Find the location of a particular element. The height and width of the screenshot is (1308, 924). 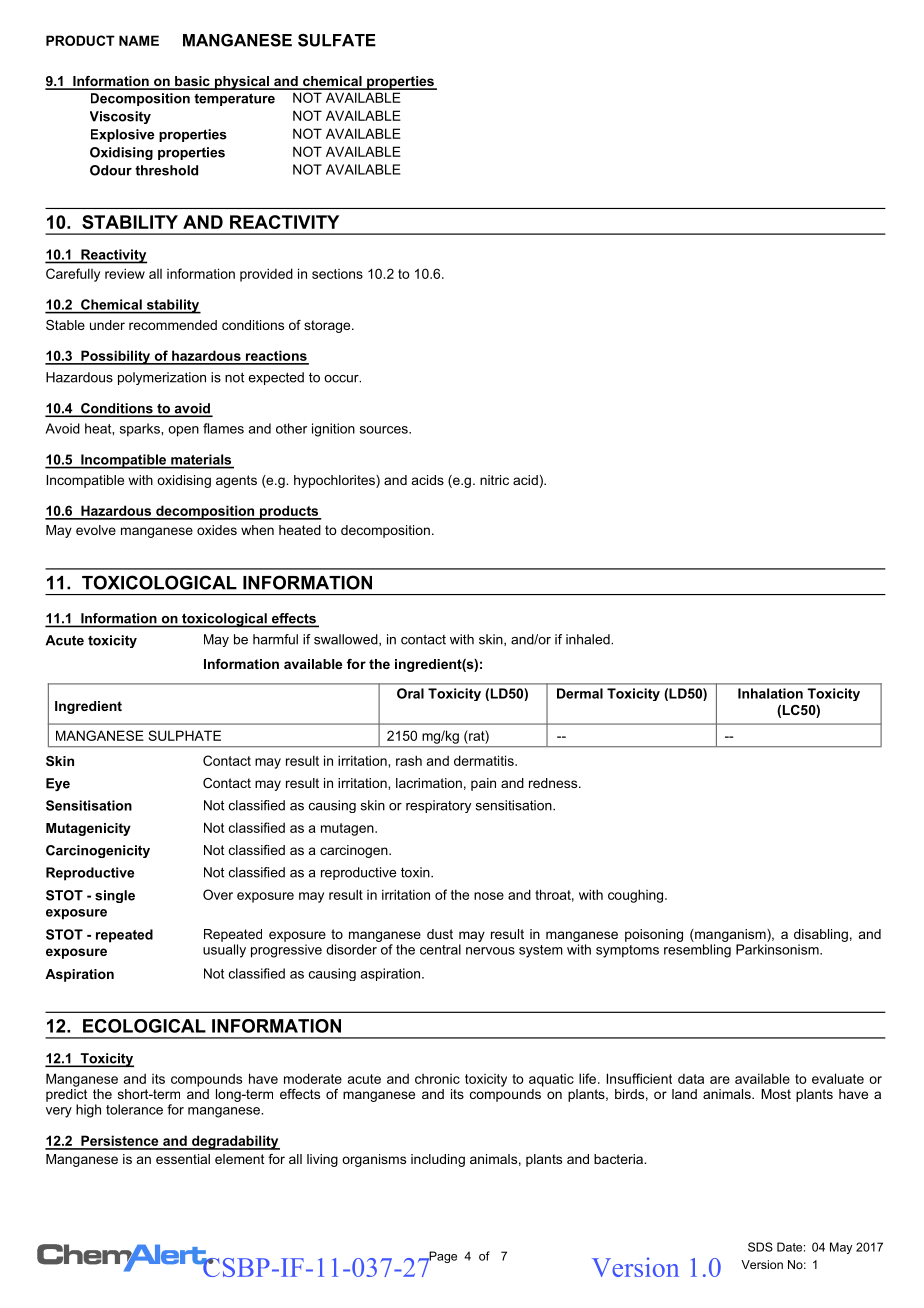

nitric is located at coordinates (494, 480).
